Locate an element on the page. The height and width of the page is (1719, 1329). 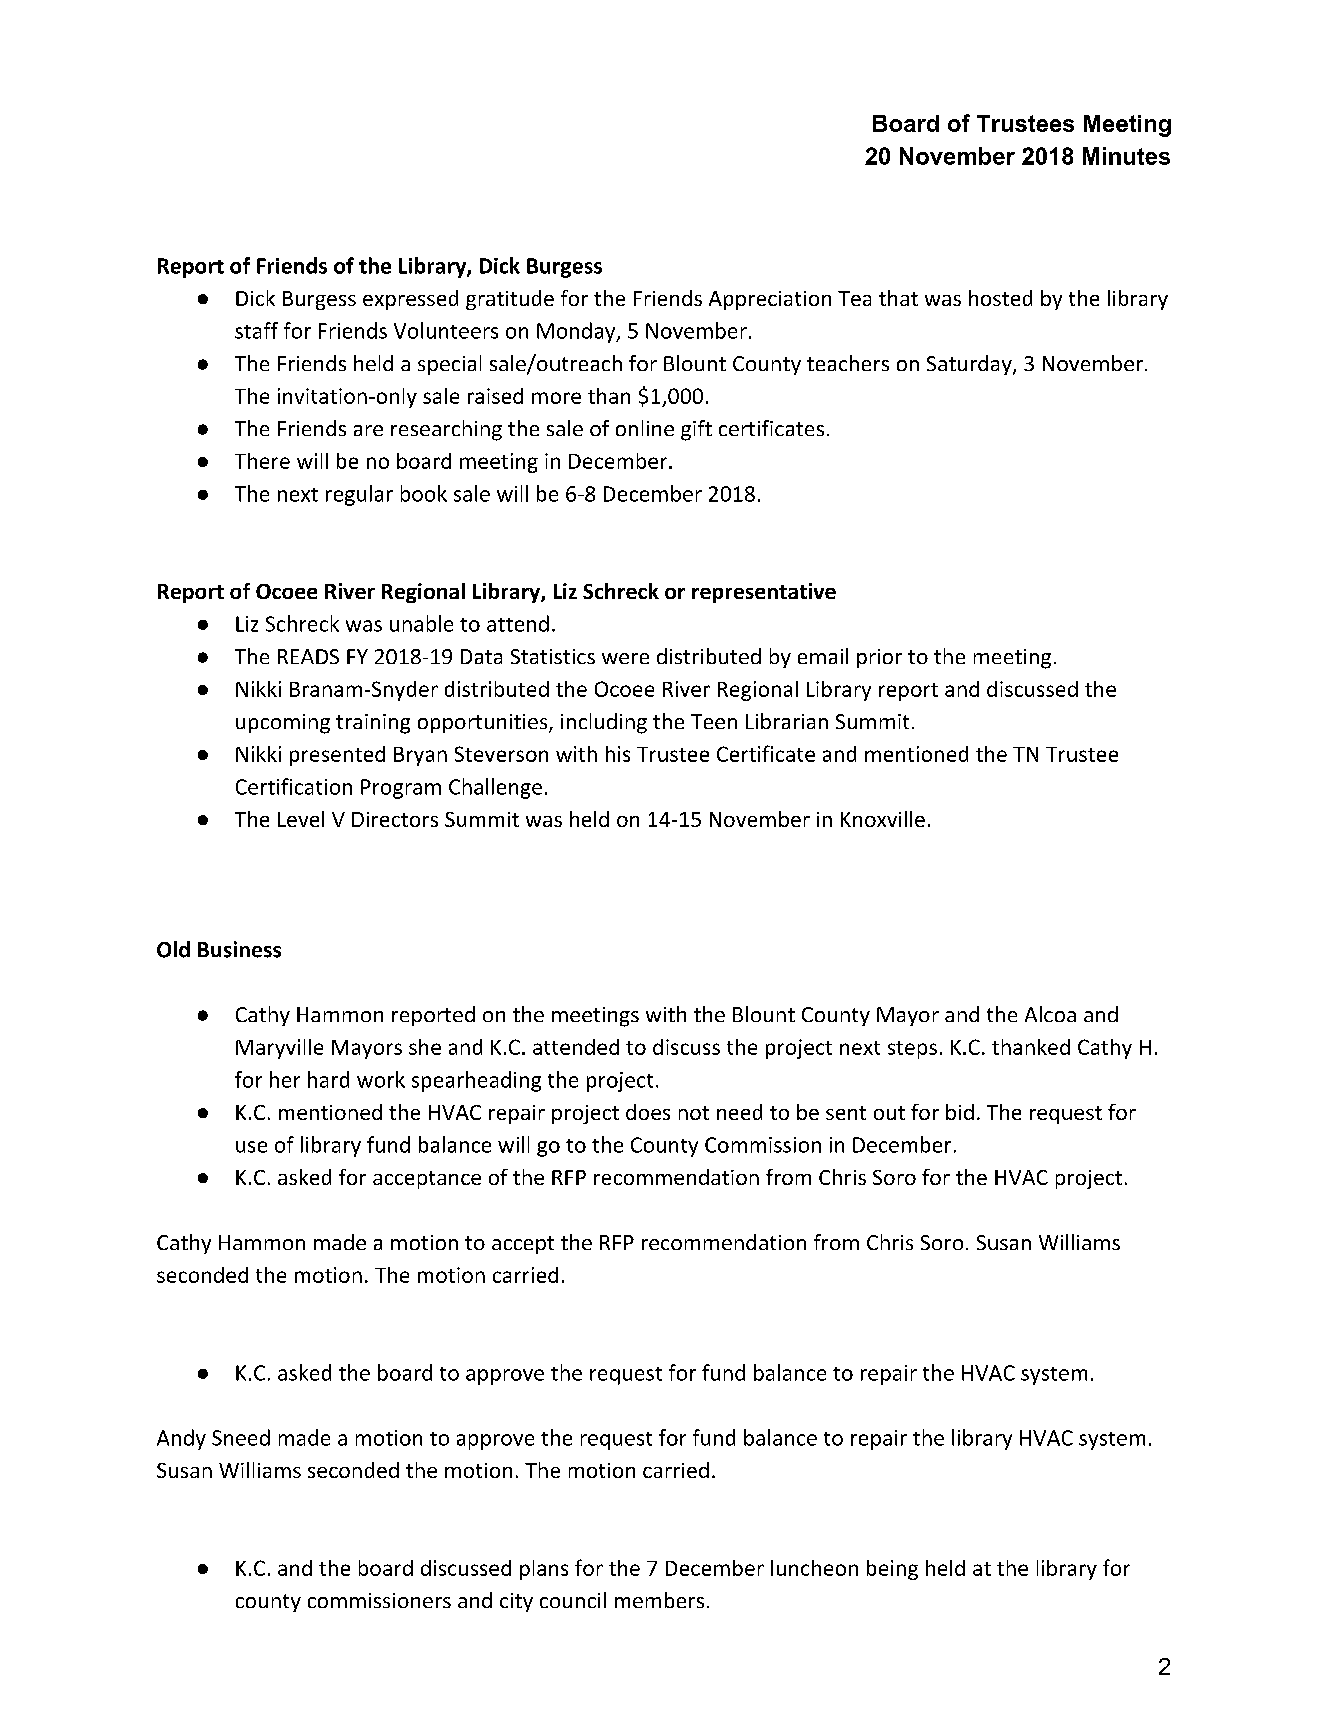
bid is located at coordinates (960, 1112).
